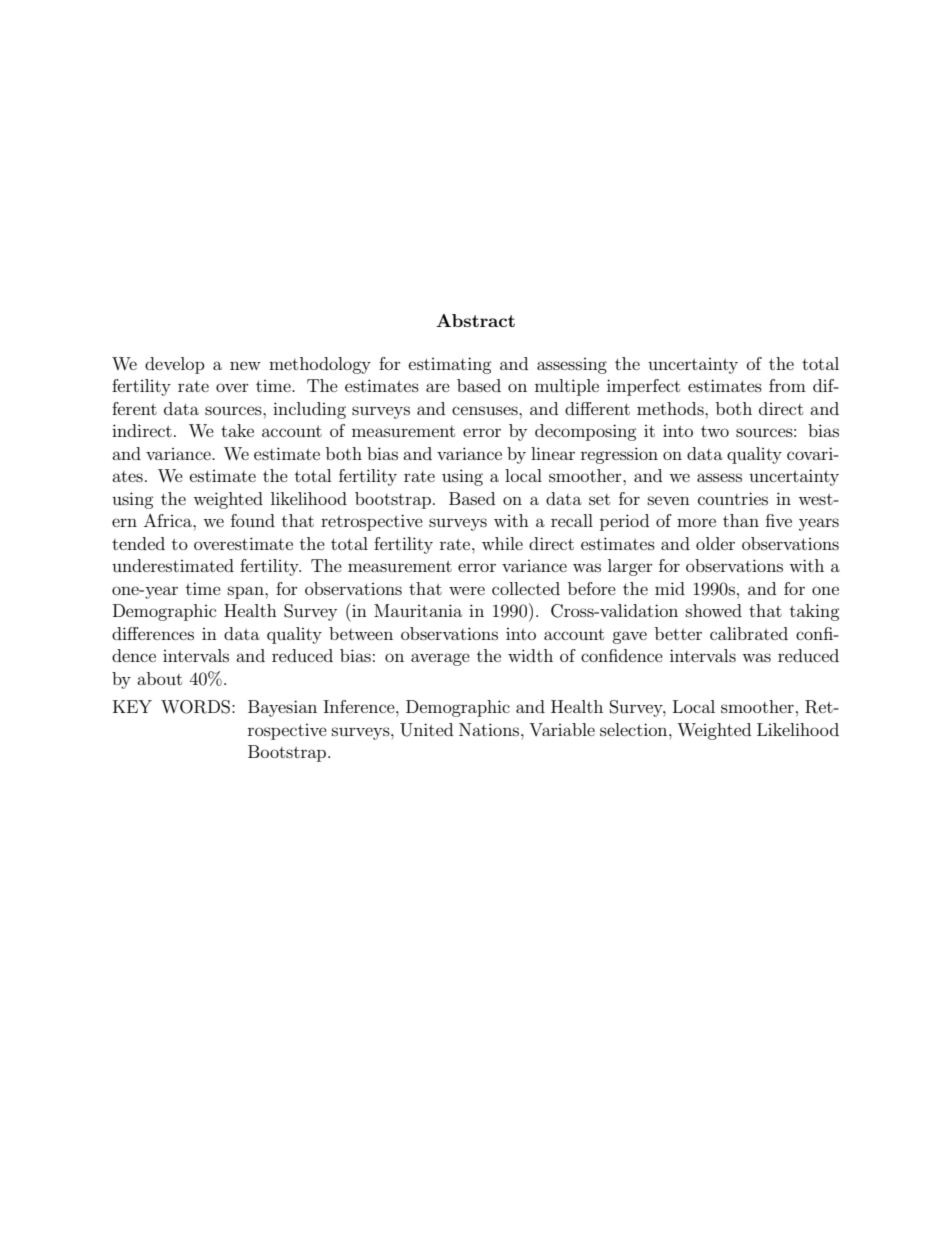  I want to click on older, so click(715, 543).
